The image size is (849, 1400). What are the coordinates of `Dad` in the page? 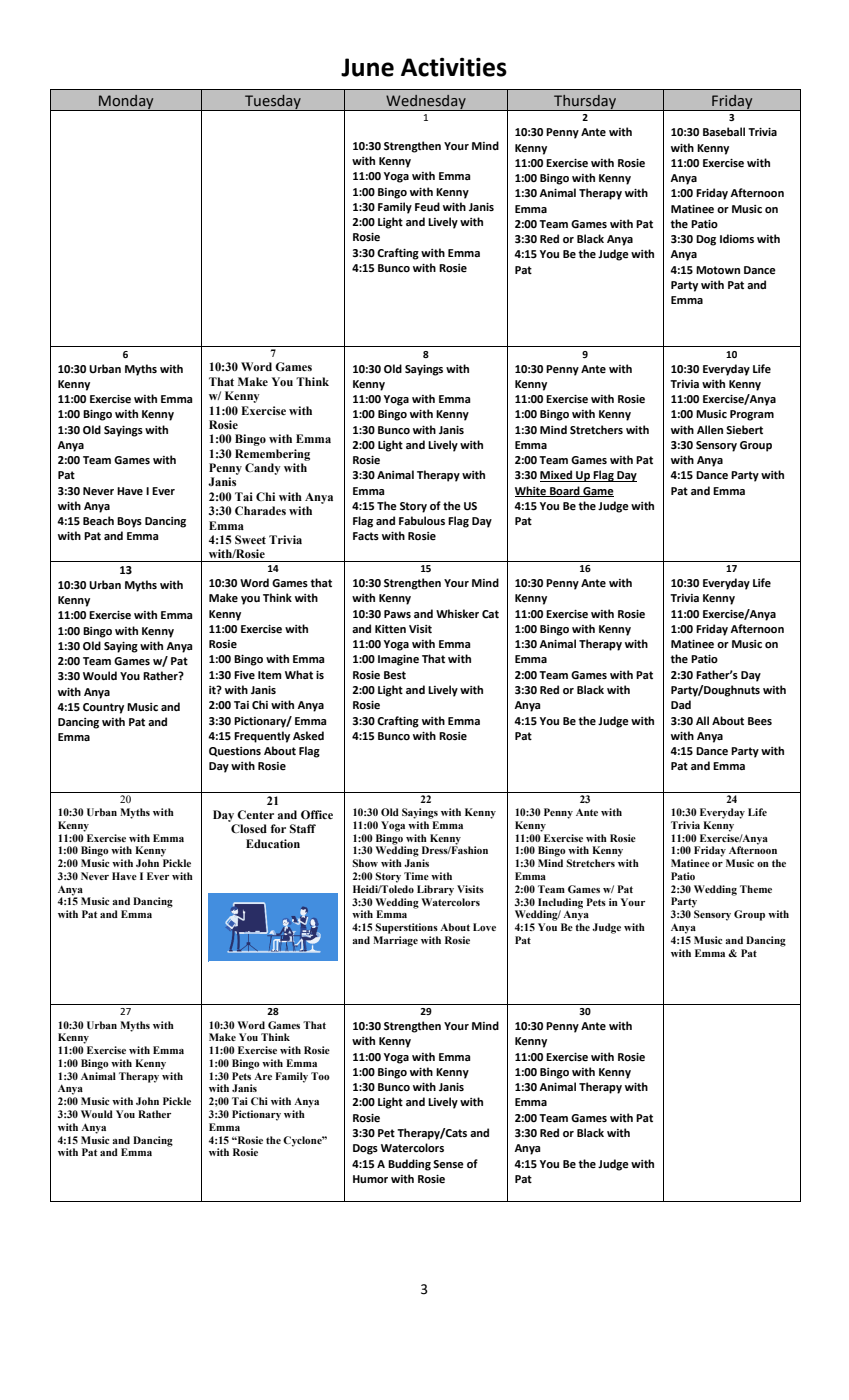 It's located at (681, 704).
